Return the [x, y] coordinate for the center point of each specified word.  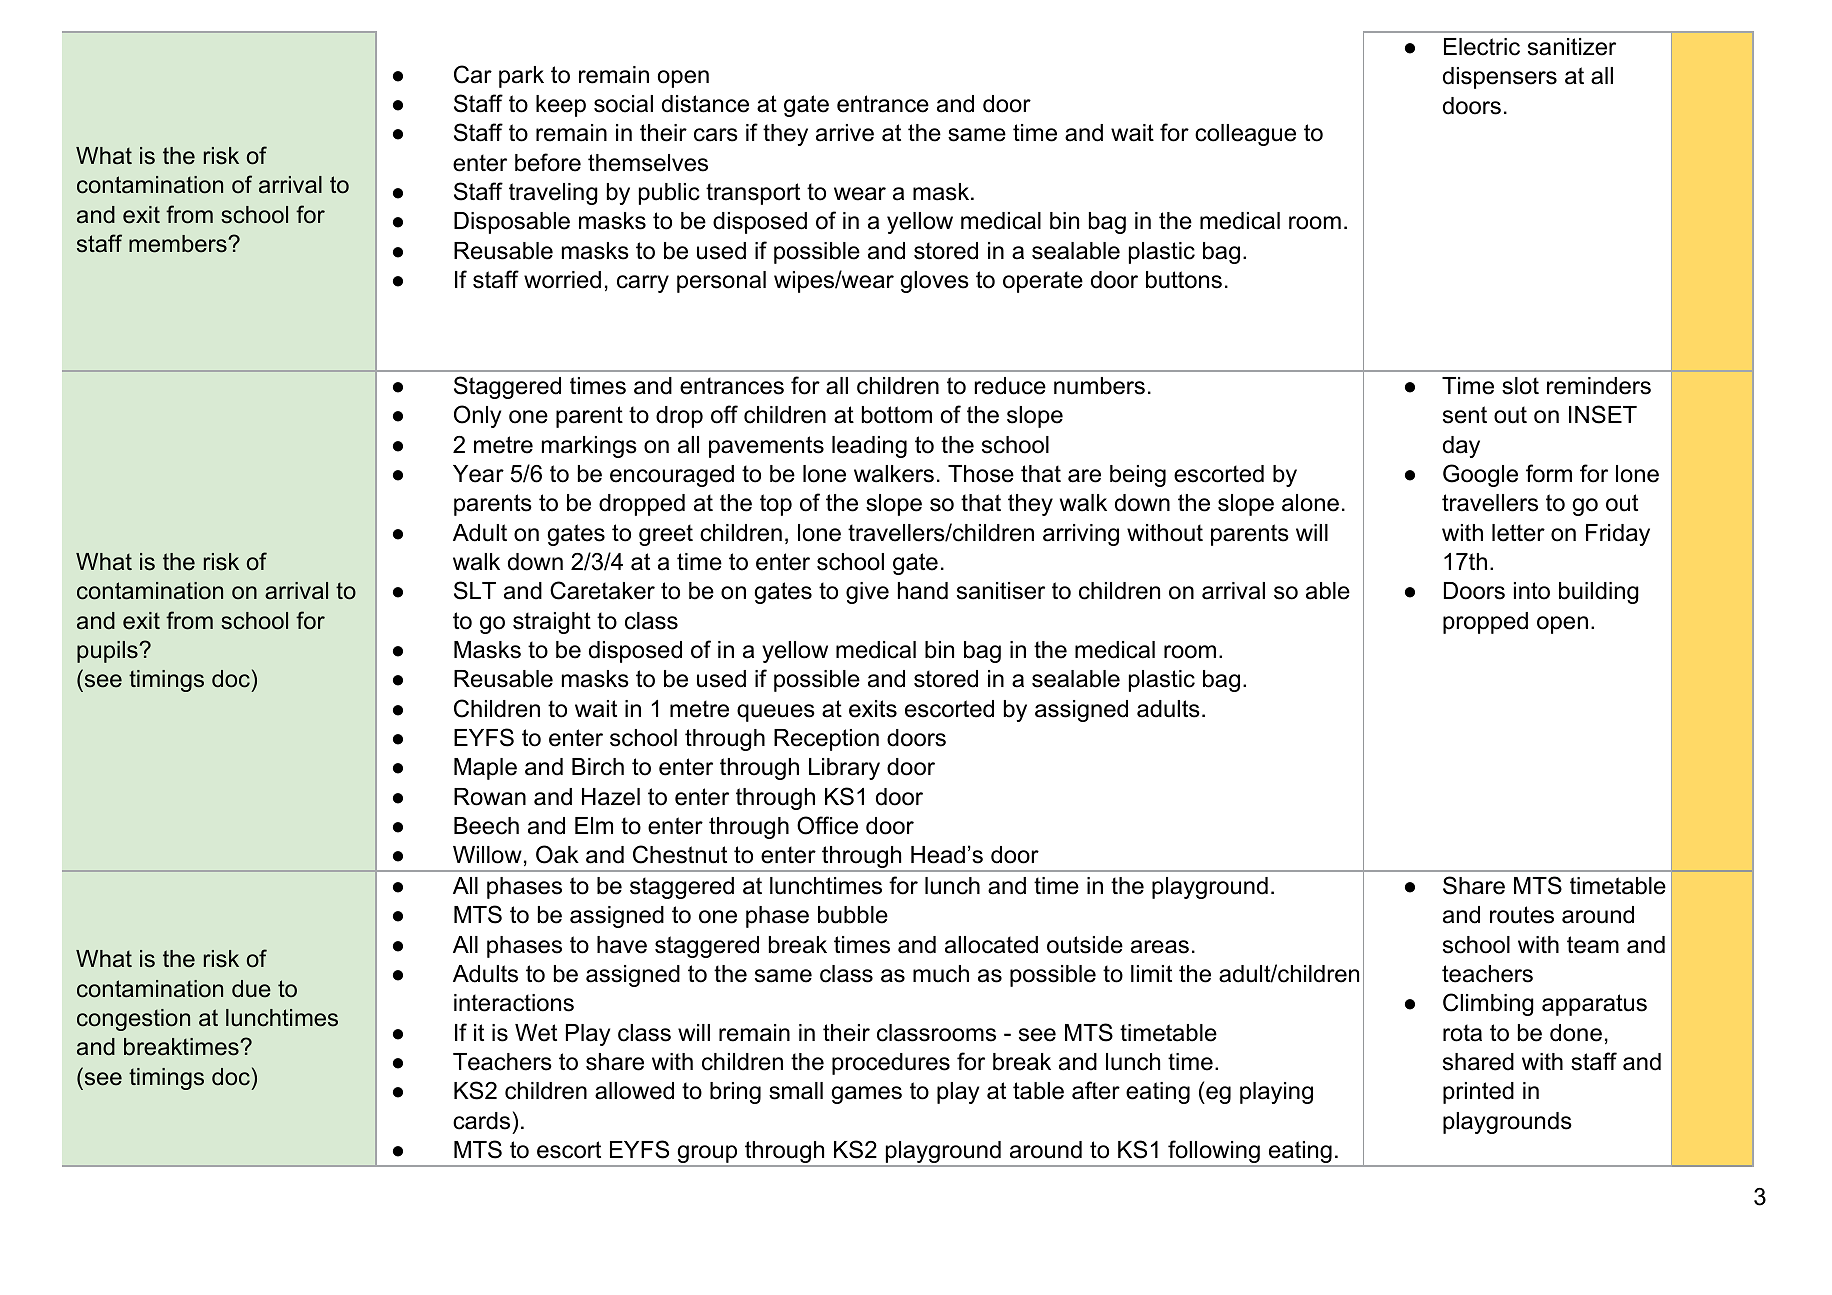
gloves [934, 282]
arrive [845, 133]
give [867, 593]
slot [1520, 386]
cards [481, 1121]
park [521, 77]
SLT [475, 590]
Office [827, 825]
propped [1485, 623]
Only [477, 416]
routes [1522, 915]
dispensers [1500, 78]
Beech [486, 826]
